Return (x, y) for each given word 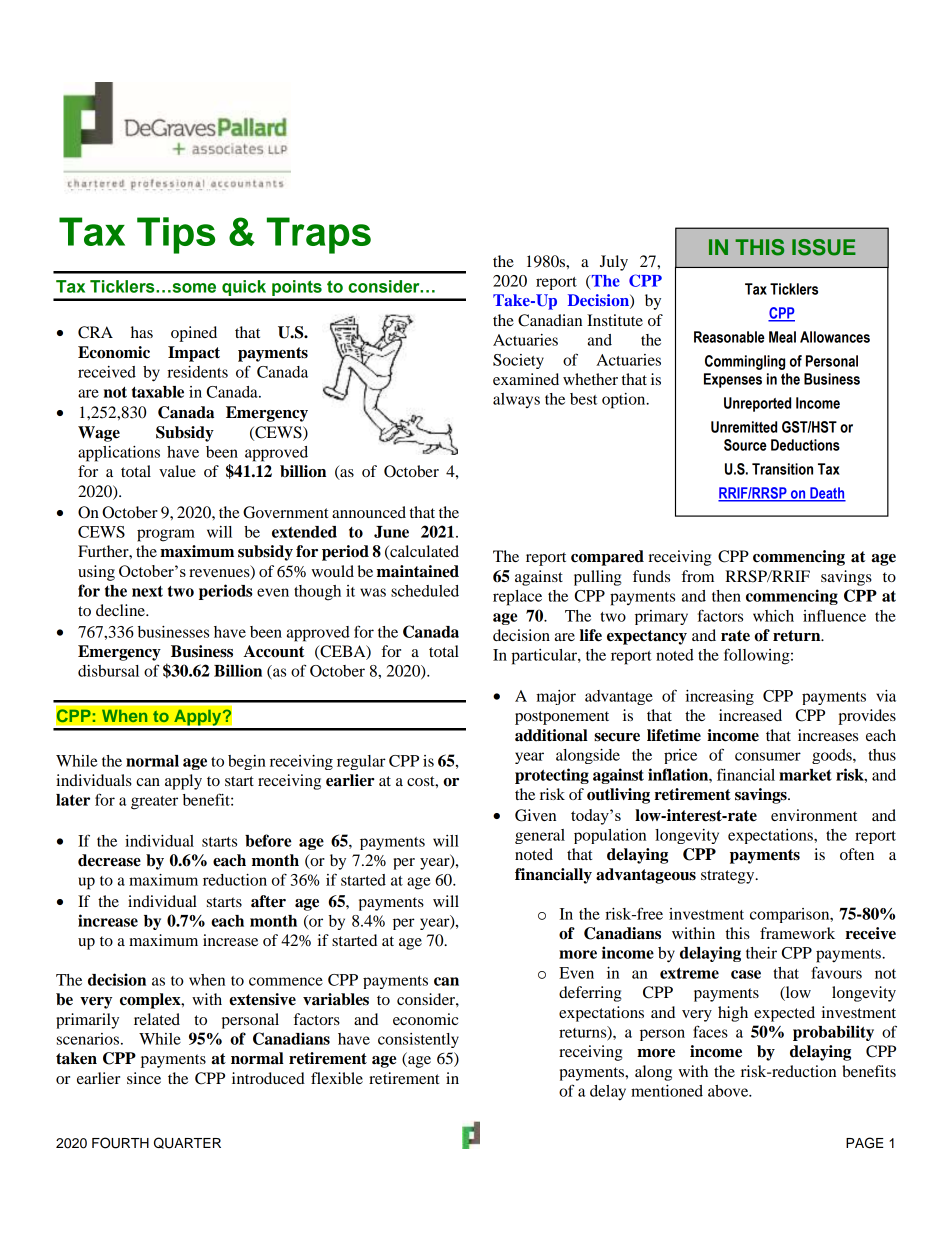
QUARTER (187, 1143)
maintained (418, 571)
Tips (176, 235)
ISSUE (824, 247)
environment (814, 815)
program (166, 535)
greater (154, 803)
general (540, 836)
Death (827, 494)
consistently (418, 1040)
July (614, 263)
